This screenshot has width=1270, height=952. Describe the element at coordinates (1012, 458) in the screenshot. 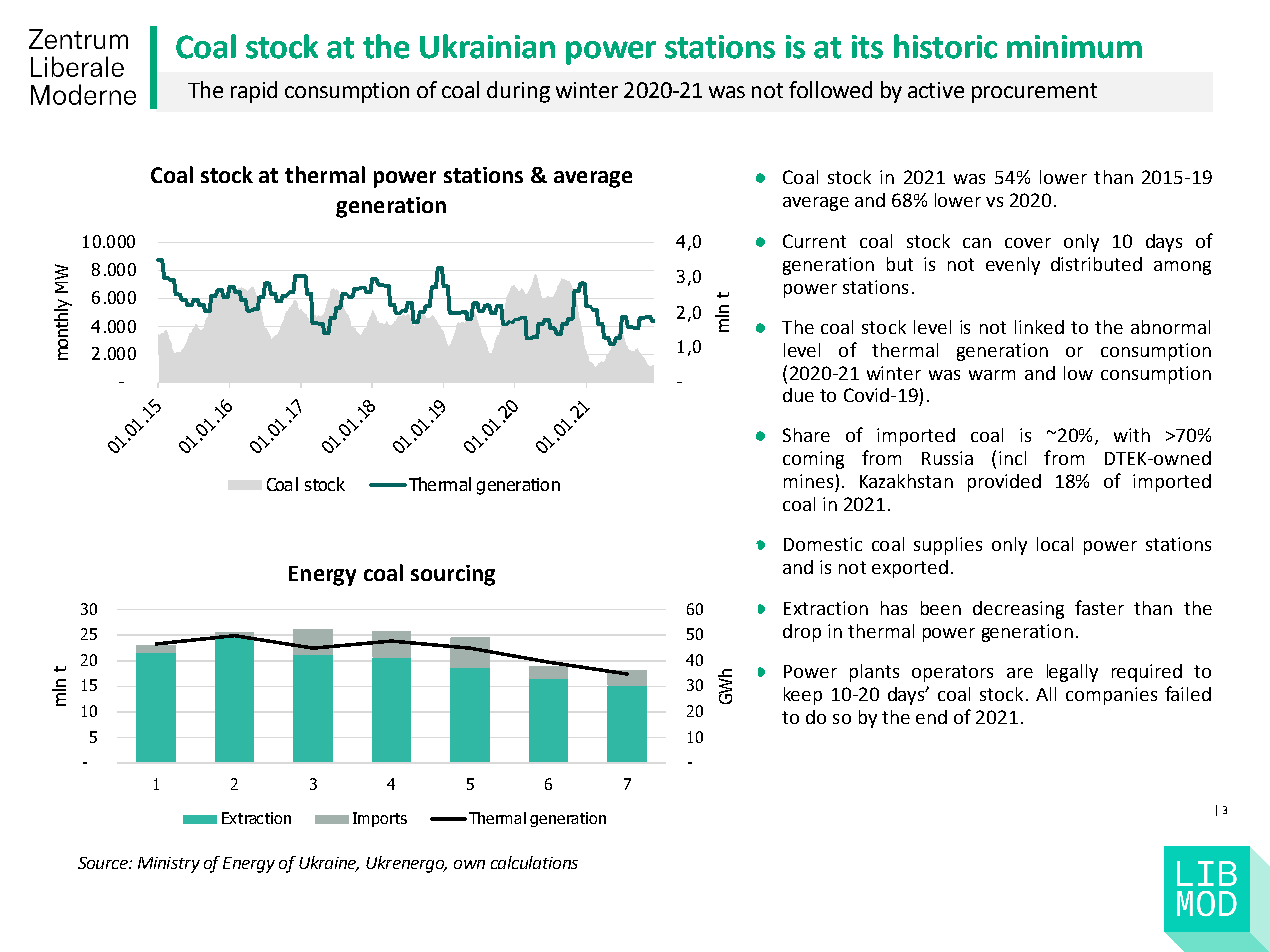

I see `incl` at that location.
